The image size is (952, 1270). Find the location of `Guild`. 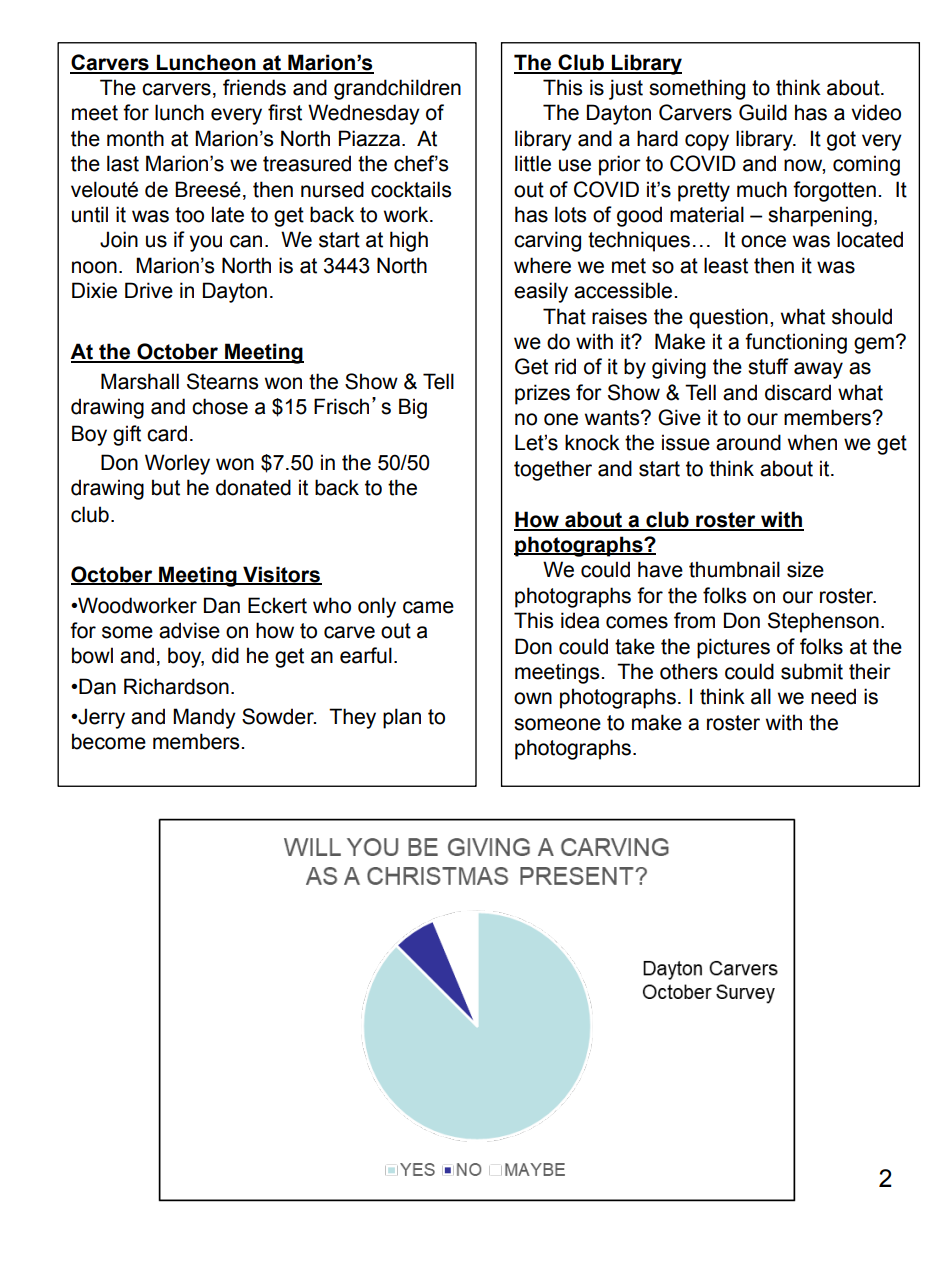

Guild is located at coordinates (763, 112).
